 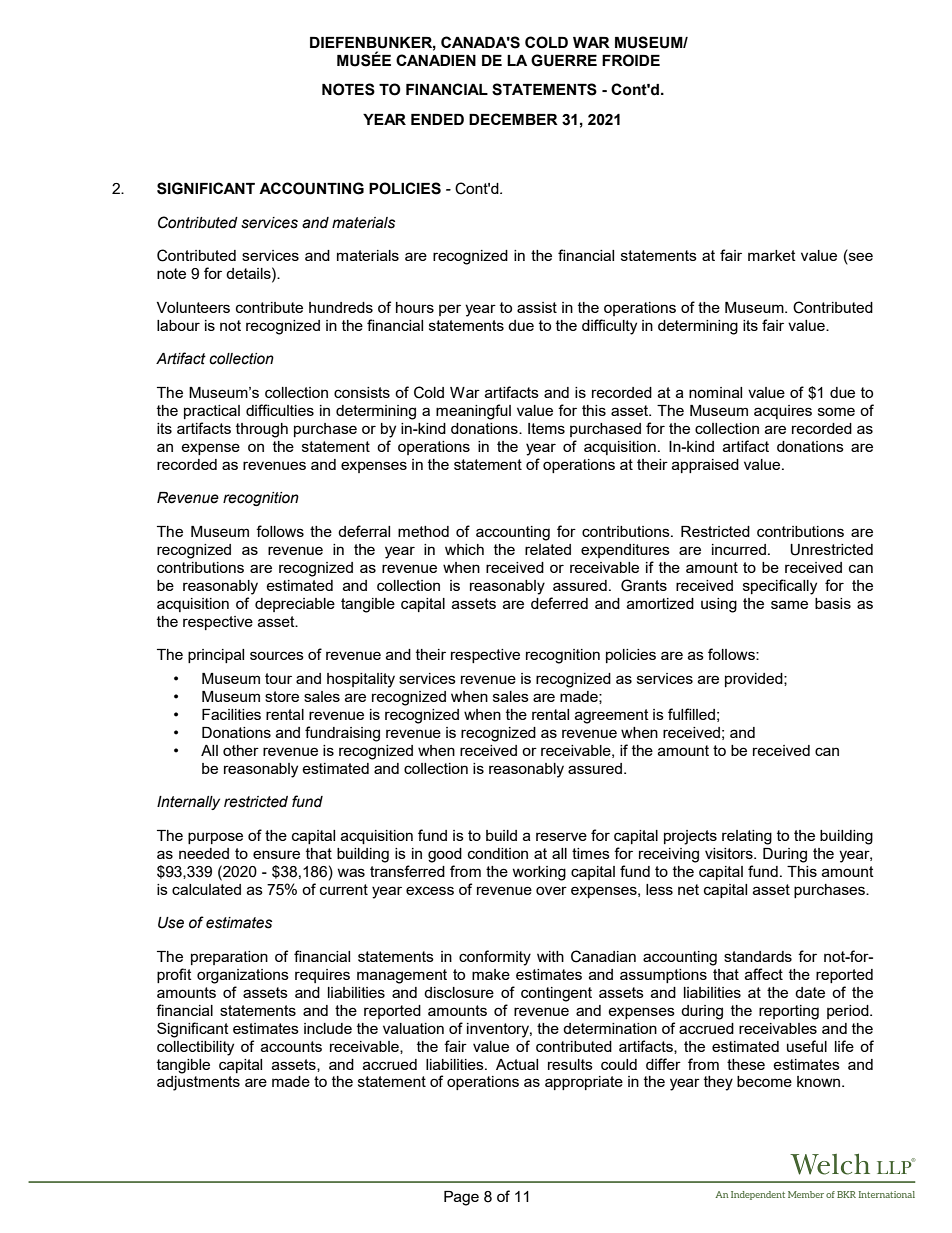 I want to click on DECEMBER, so click(x=513, y=119).
